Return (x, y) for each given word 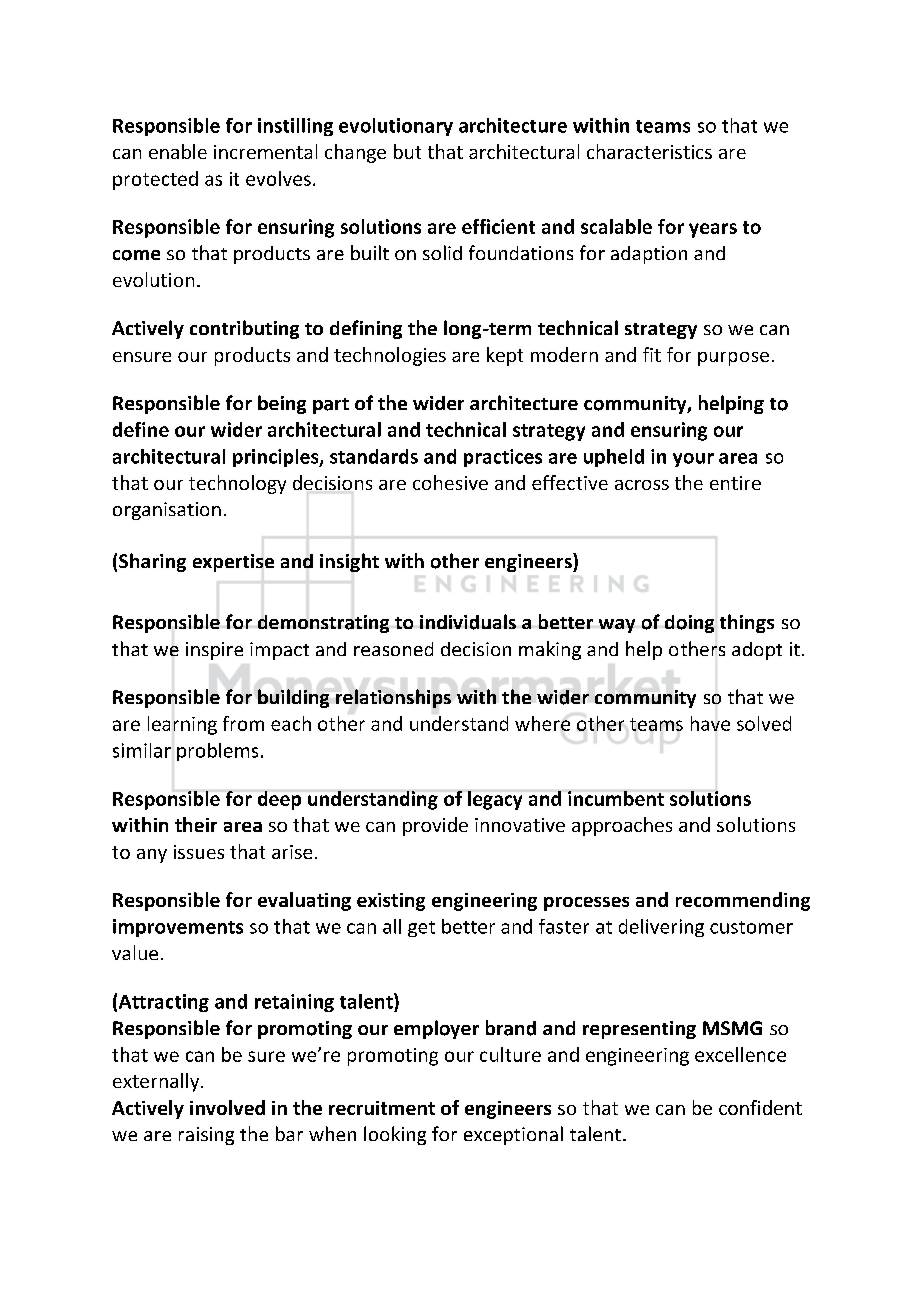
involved (227, 1107)
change (355, 153)
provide (435, 826)
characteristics (649, 151)
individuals (468, 622)
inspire (214, 651)
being (282, 404)
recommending (743, 901)
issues (199, 852)
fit (652, 354)
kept (505, 356)
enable (178, 151)
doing (689, 624)
